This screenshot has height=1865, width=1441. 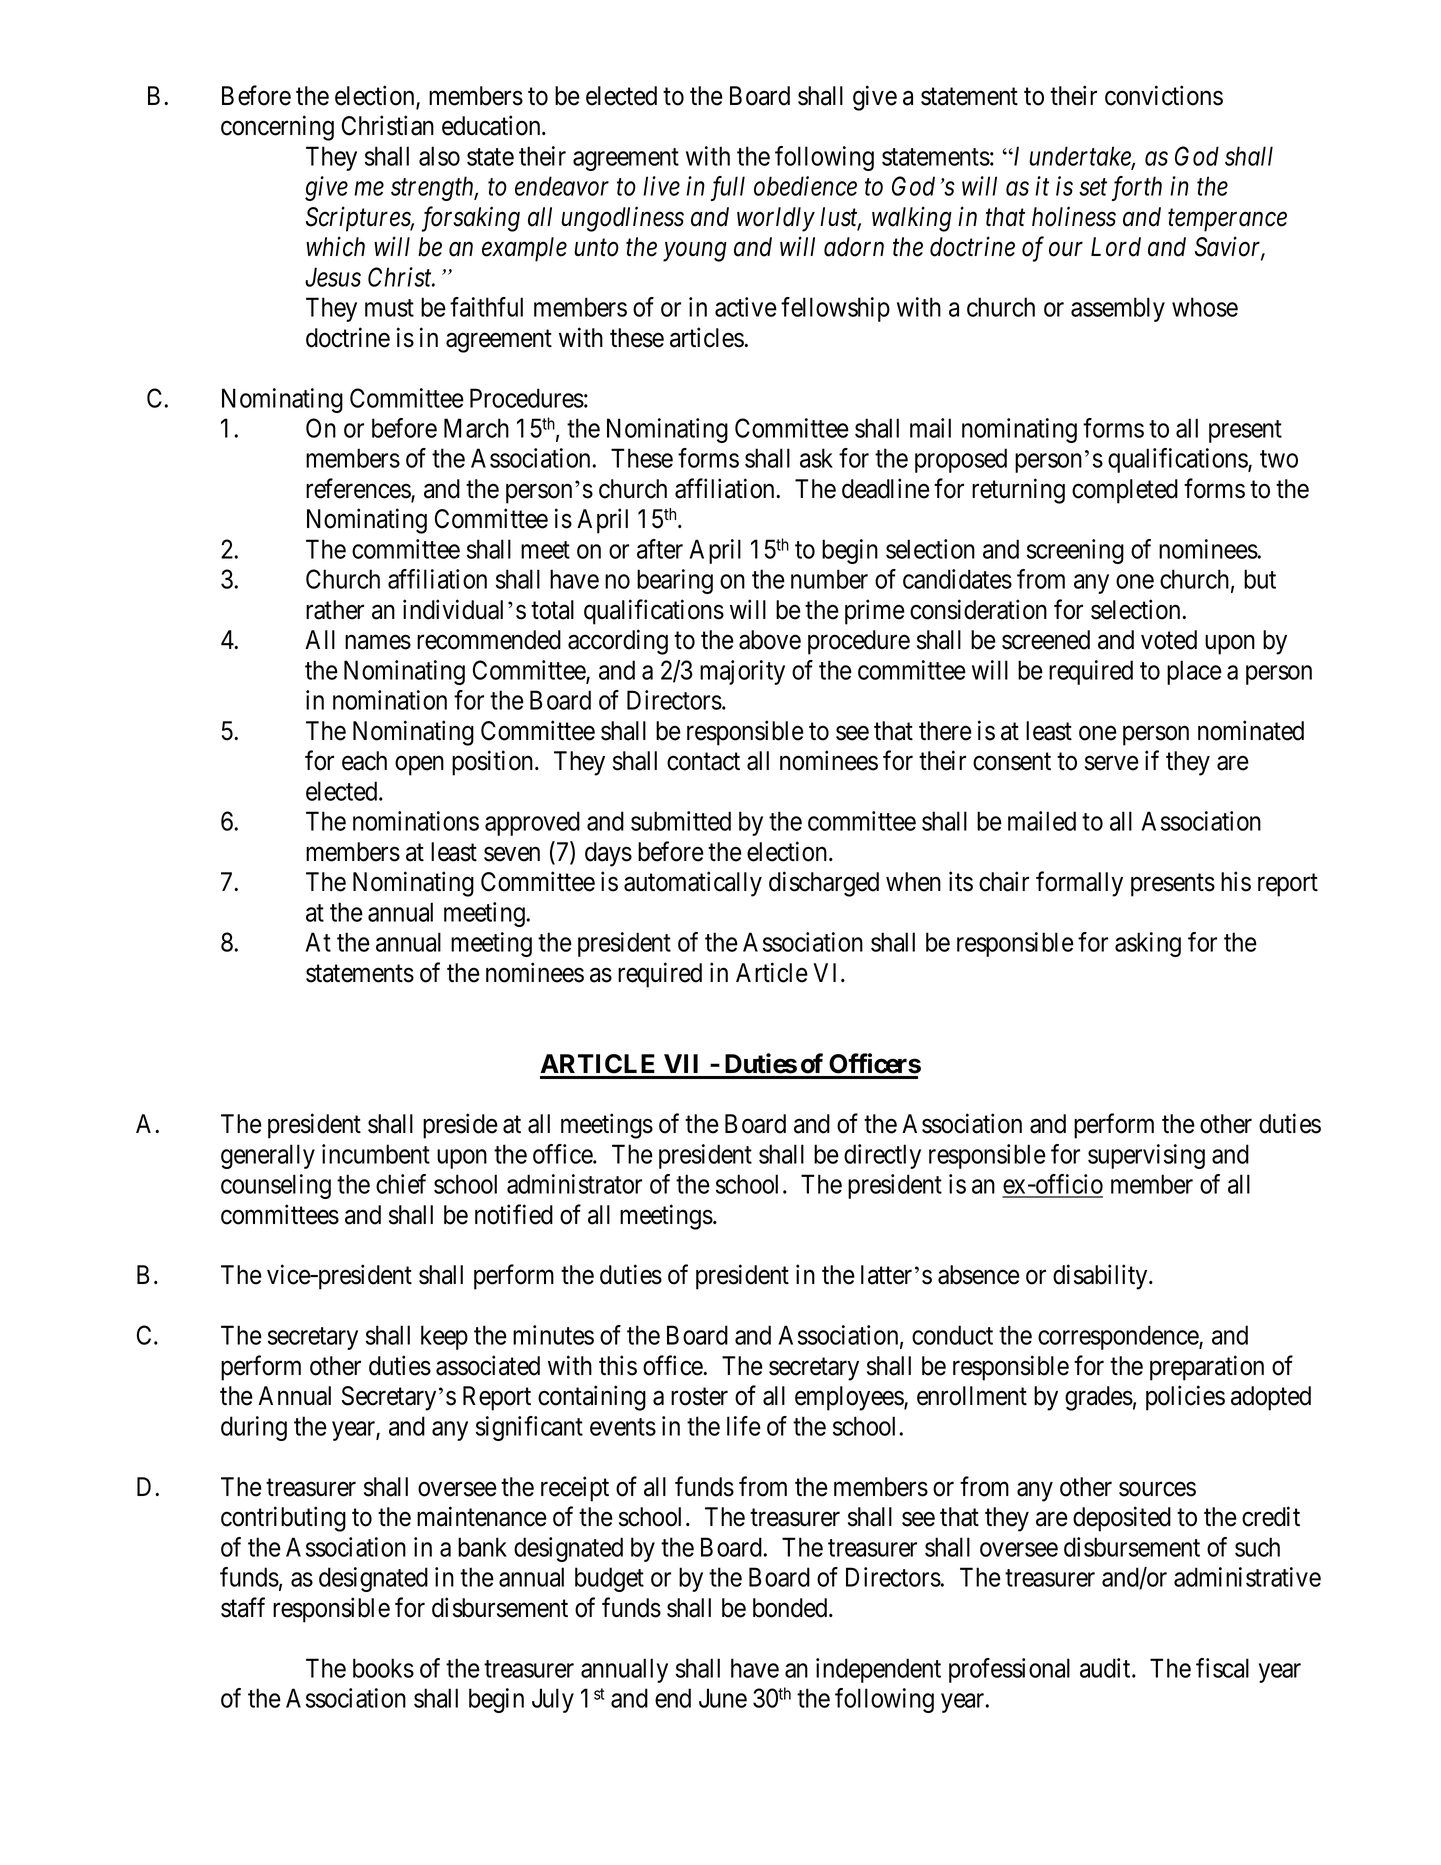 What do you see at coordinates (727, 188) in the screenshot?
I see `full` at bounding box center [727, 188].
